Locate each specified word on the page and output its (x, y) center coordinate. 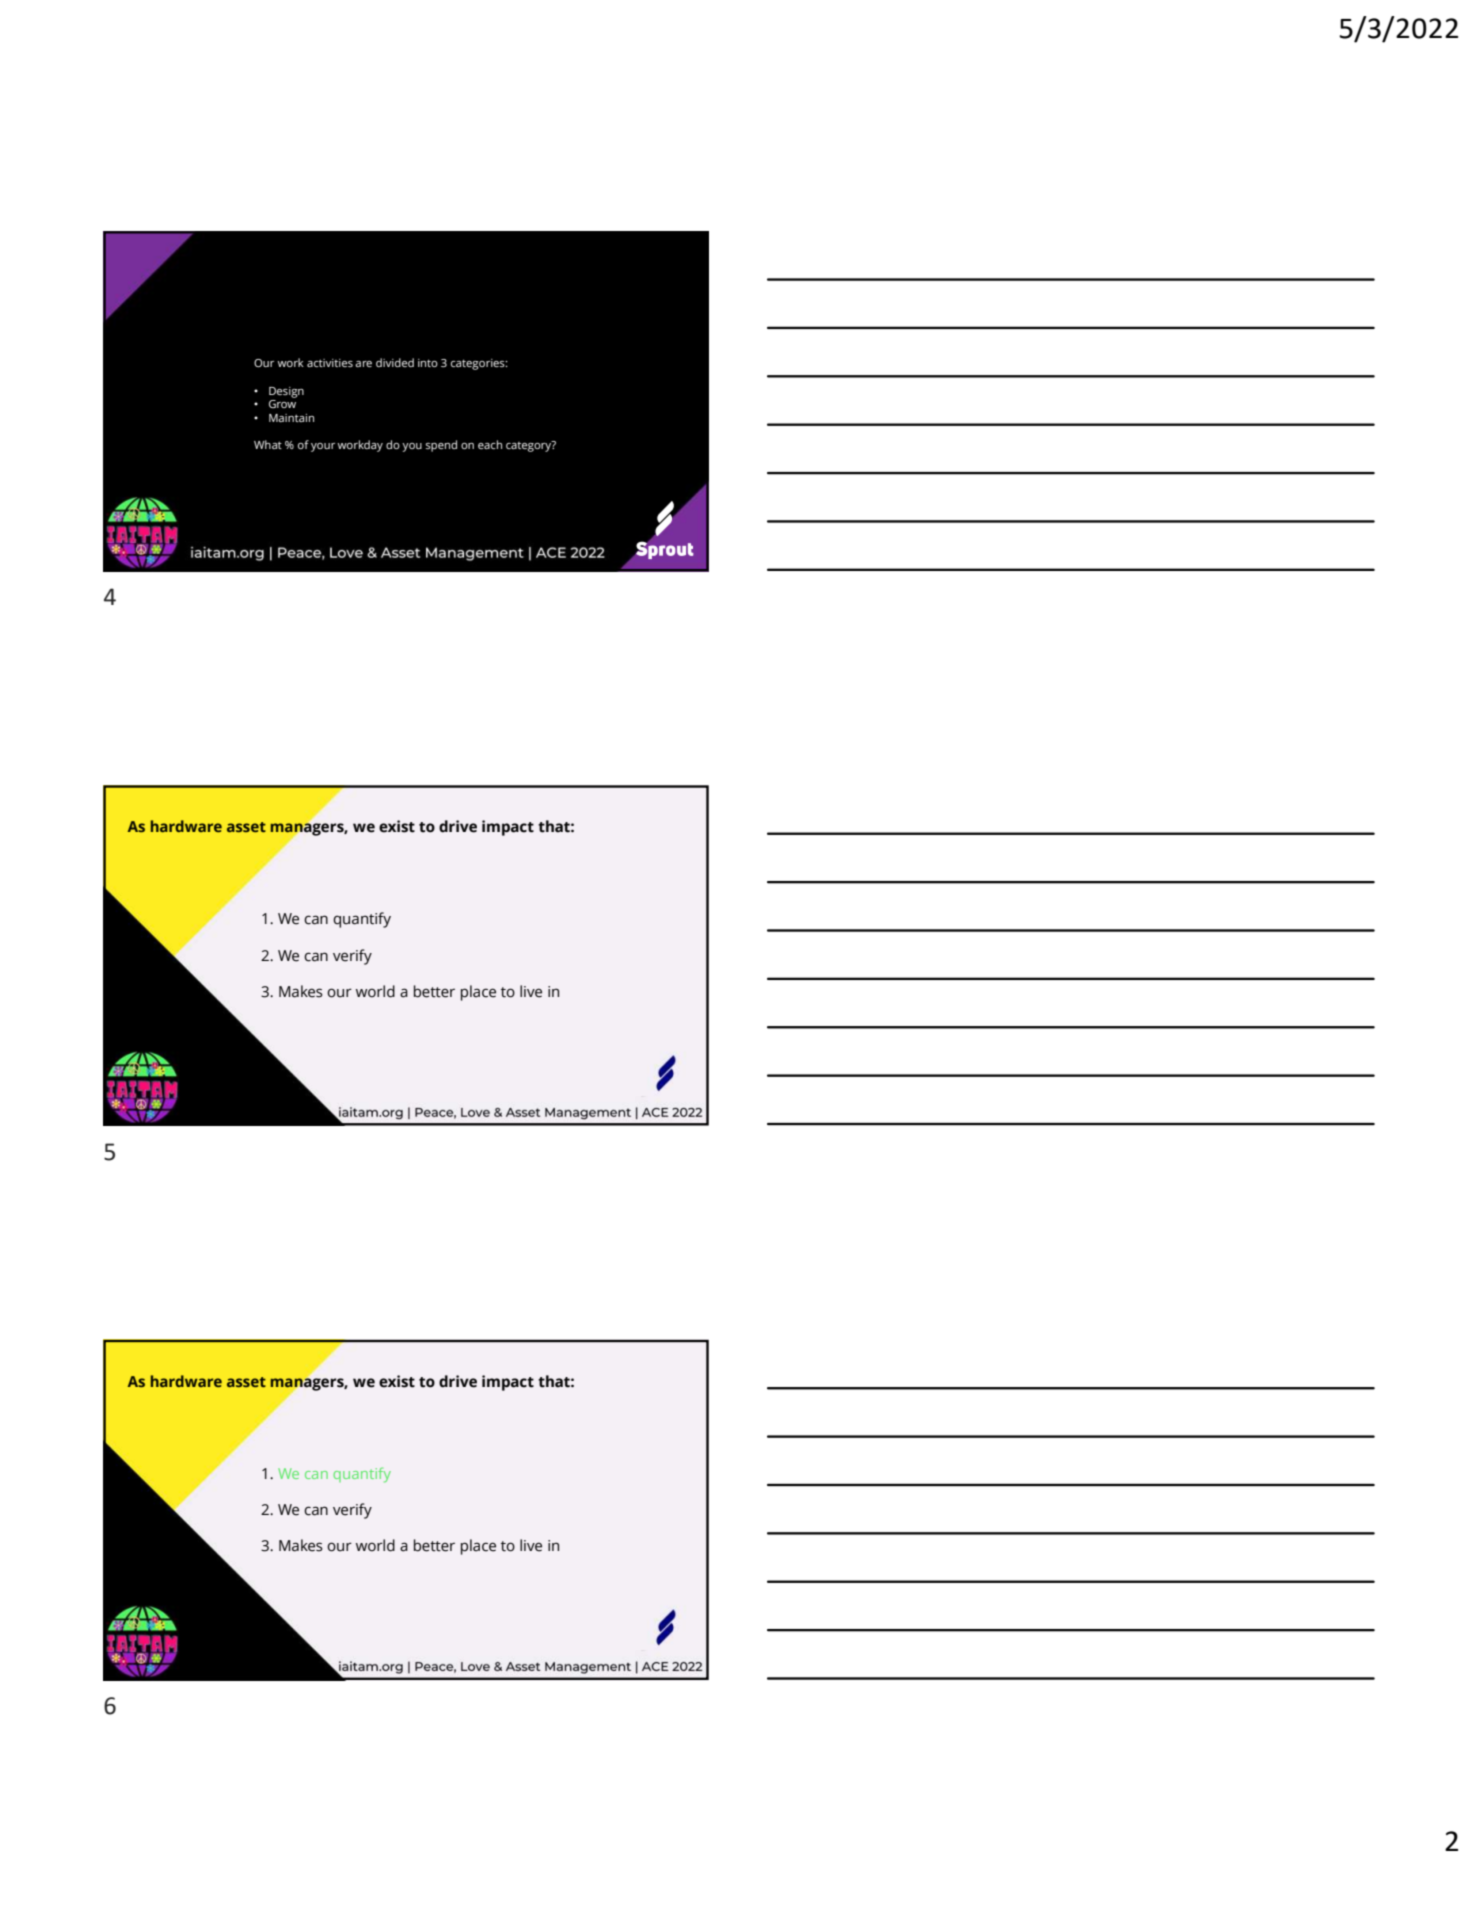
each (490, 444)
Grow (282, 402)
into (428, 363)
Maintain (291, 418)
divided (395, 362)
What (268, 444)
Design (286, 392)
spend (441, 446)
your (323, 447)
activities (330, 363)
